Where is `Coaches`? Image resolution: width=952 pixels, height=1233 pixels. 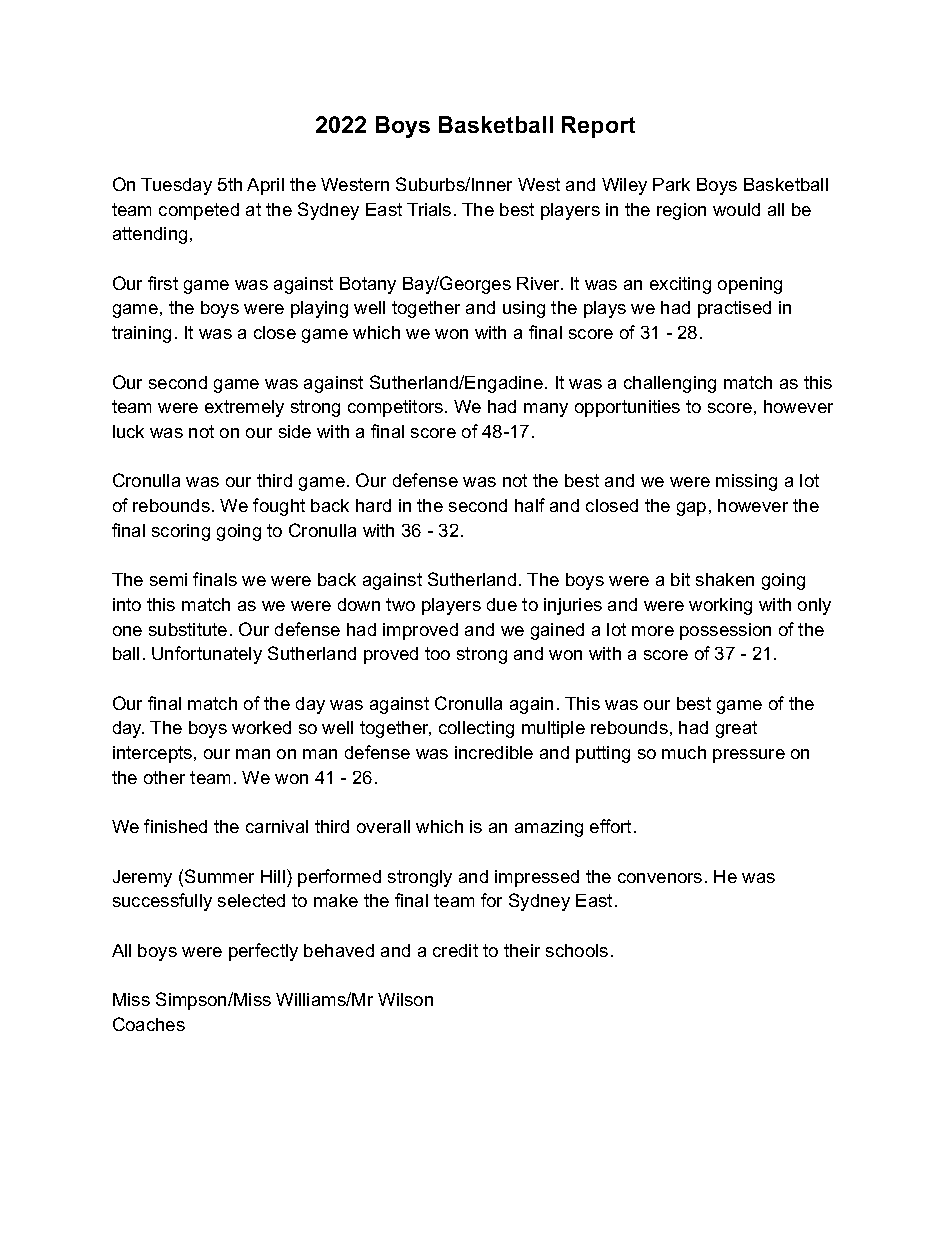
Coaches is located at coordinates (149, 1024).
